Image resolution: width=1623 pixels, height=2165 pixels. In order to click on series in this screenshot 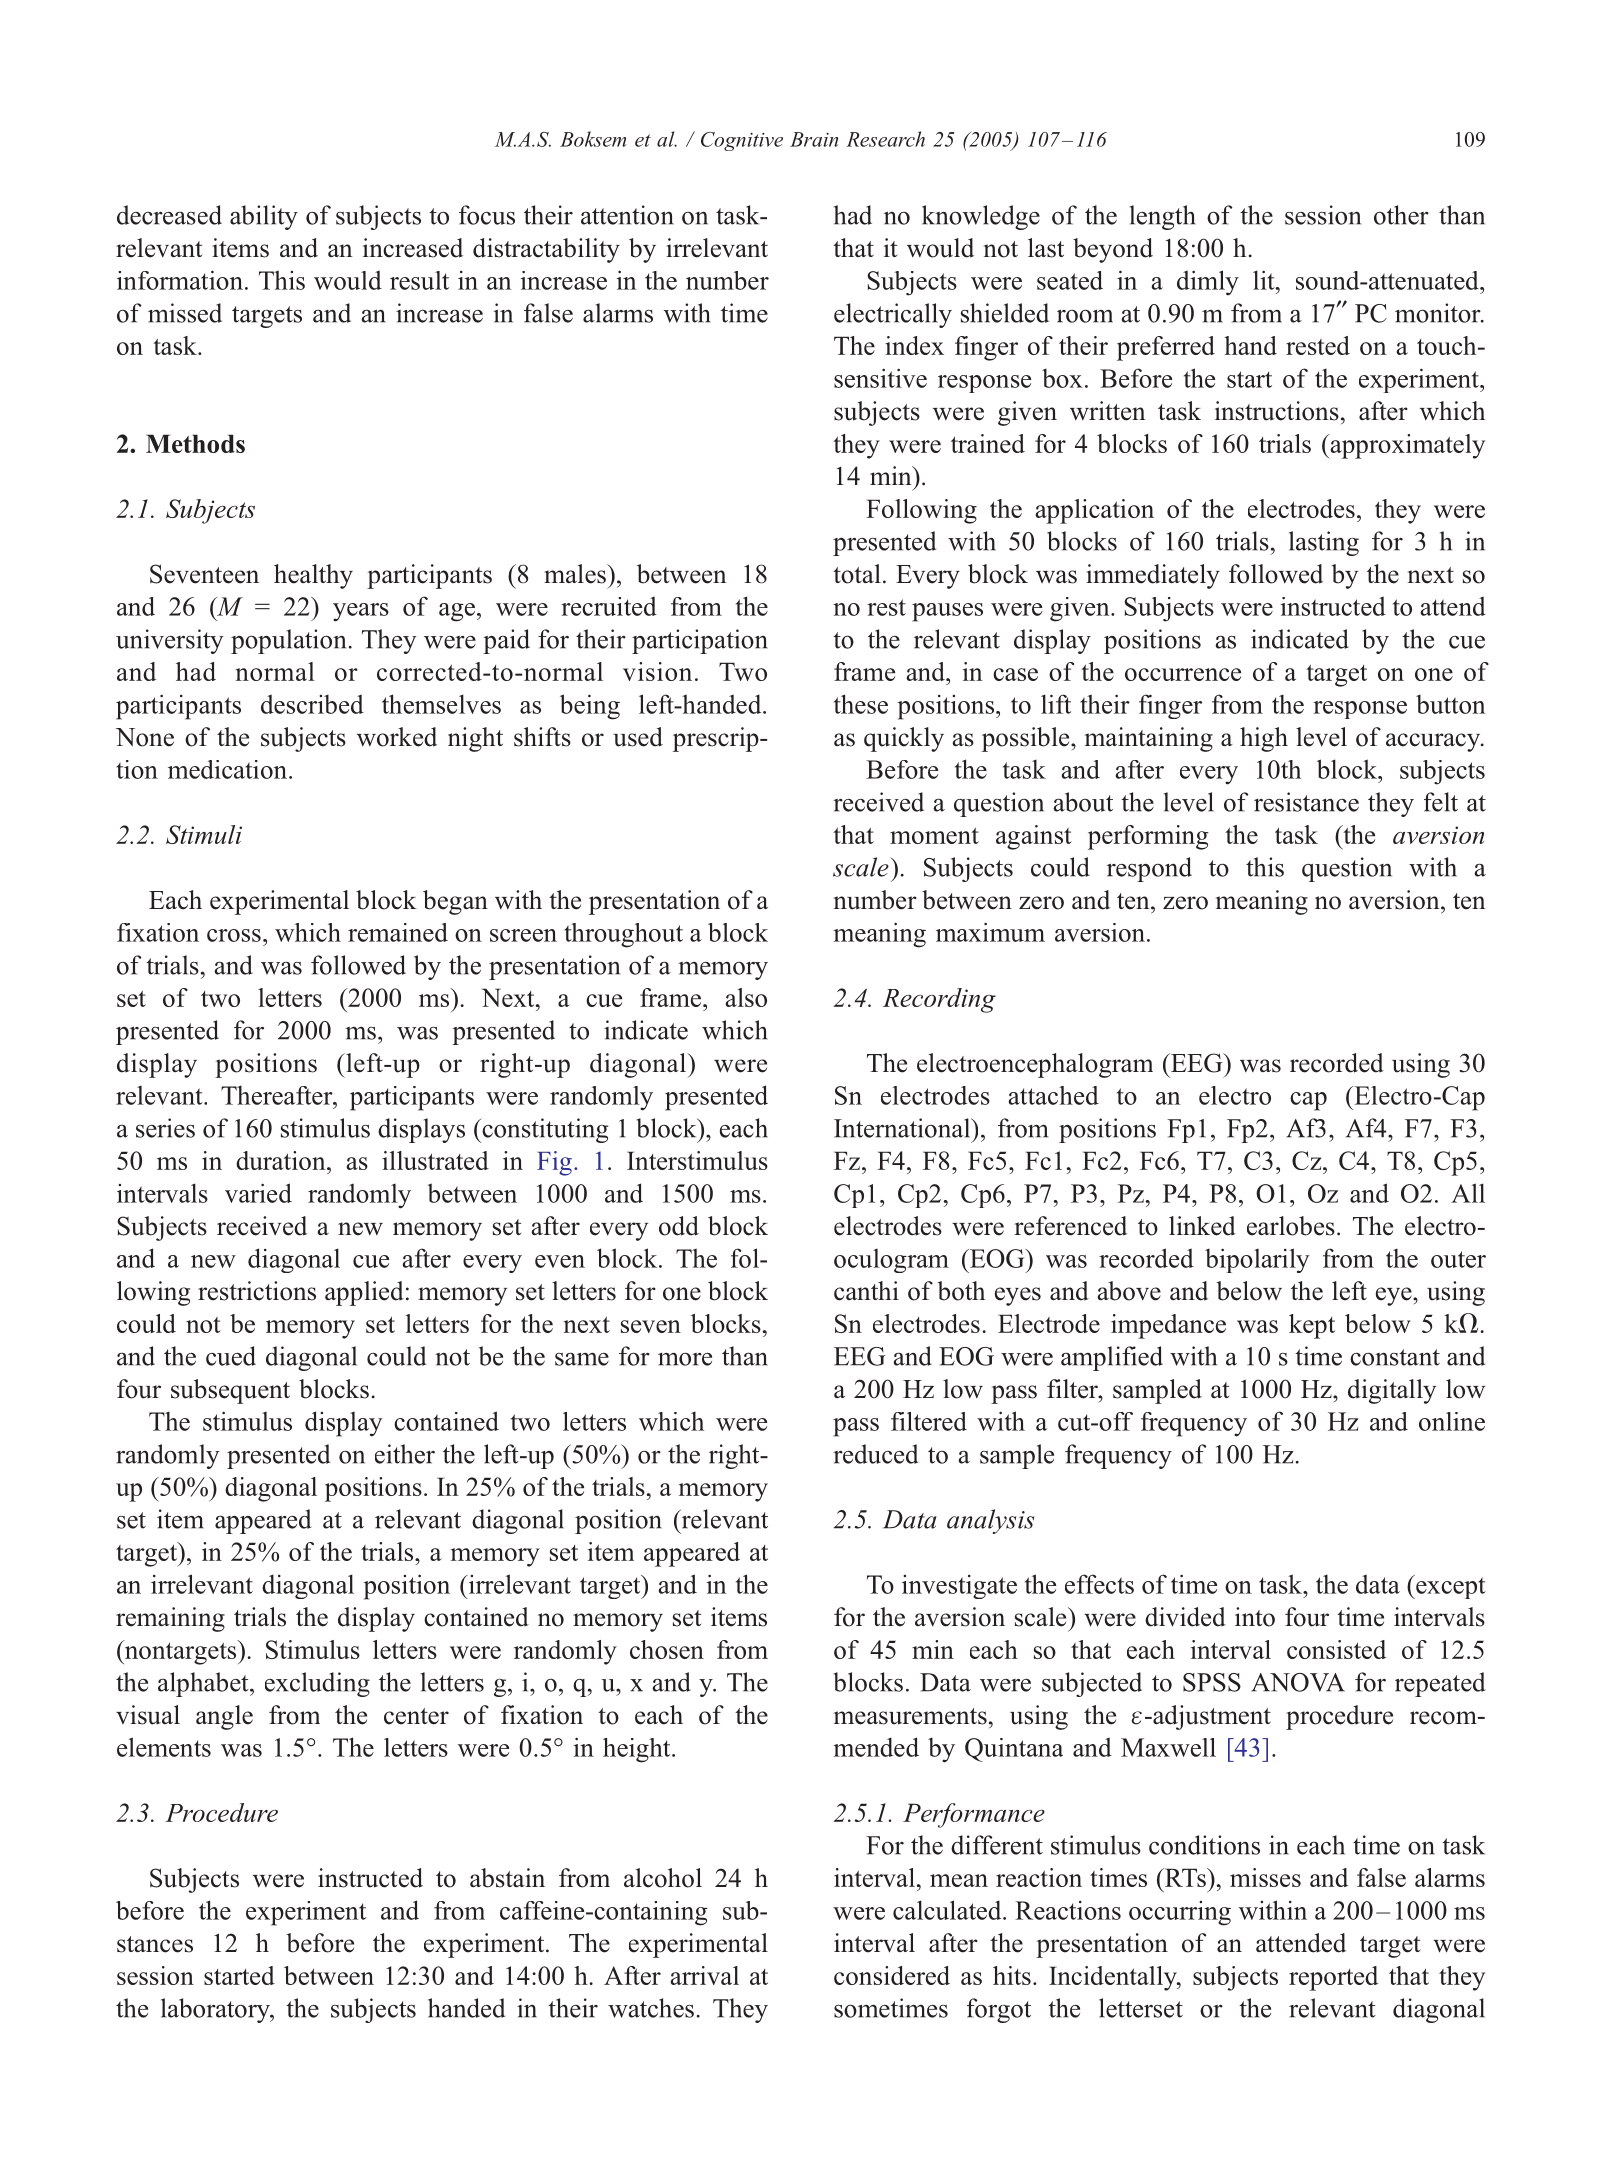, I will do `click(165, 1128)`.
